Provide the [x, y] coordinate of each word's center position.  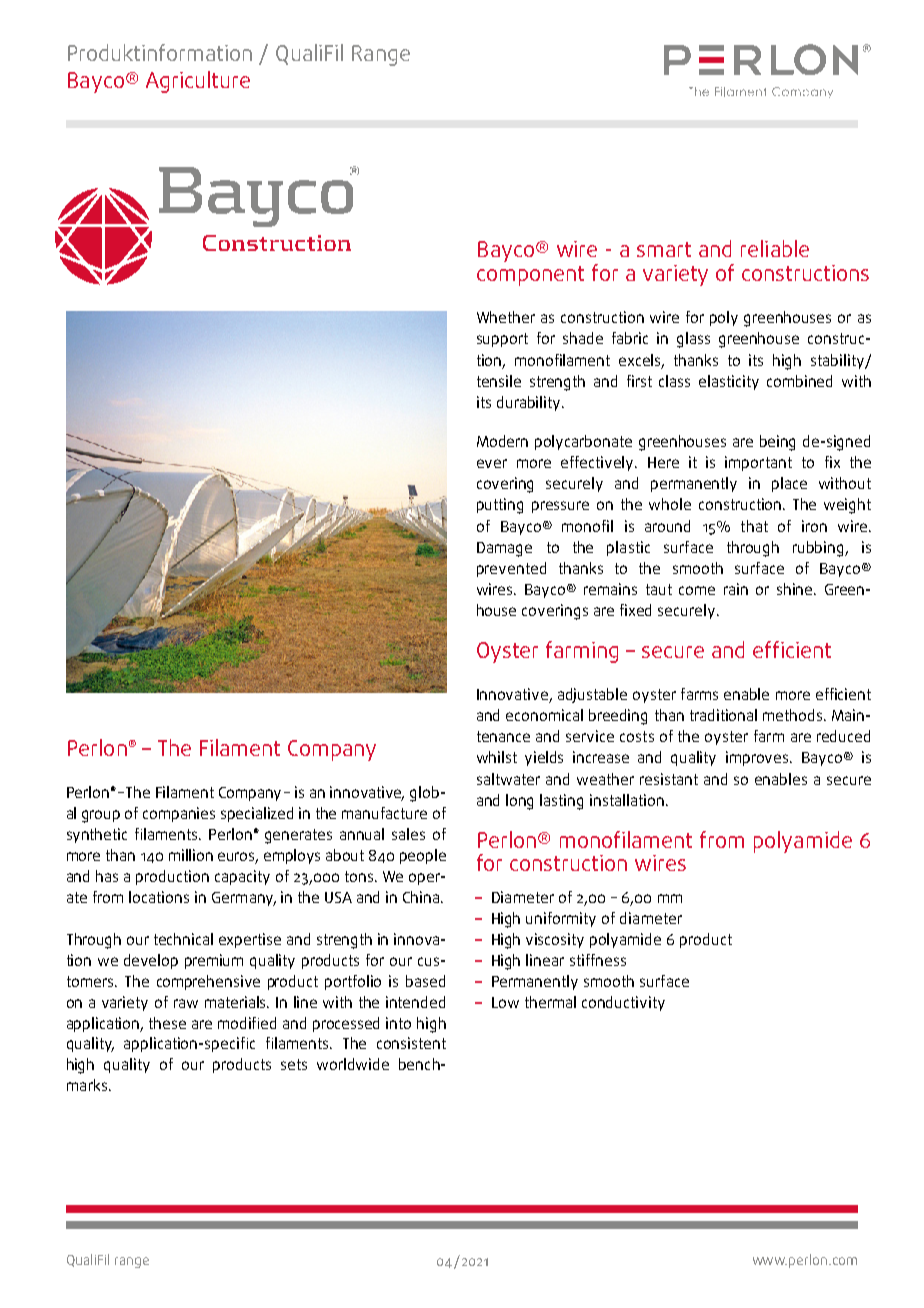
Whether [506, 317]
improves [758, 758]
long [519, 802]
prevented [511, 569]
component [530, 276]
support [502, 340]
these [167, 1023]
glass [693, 340]
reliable [775, 248]
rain [736, 589]
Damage [504, 549]
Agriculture [198, 82]
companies [179, 814]
